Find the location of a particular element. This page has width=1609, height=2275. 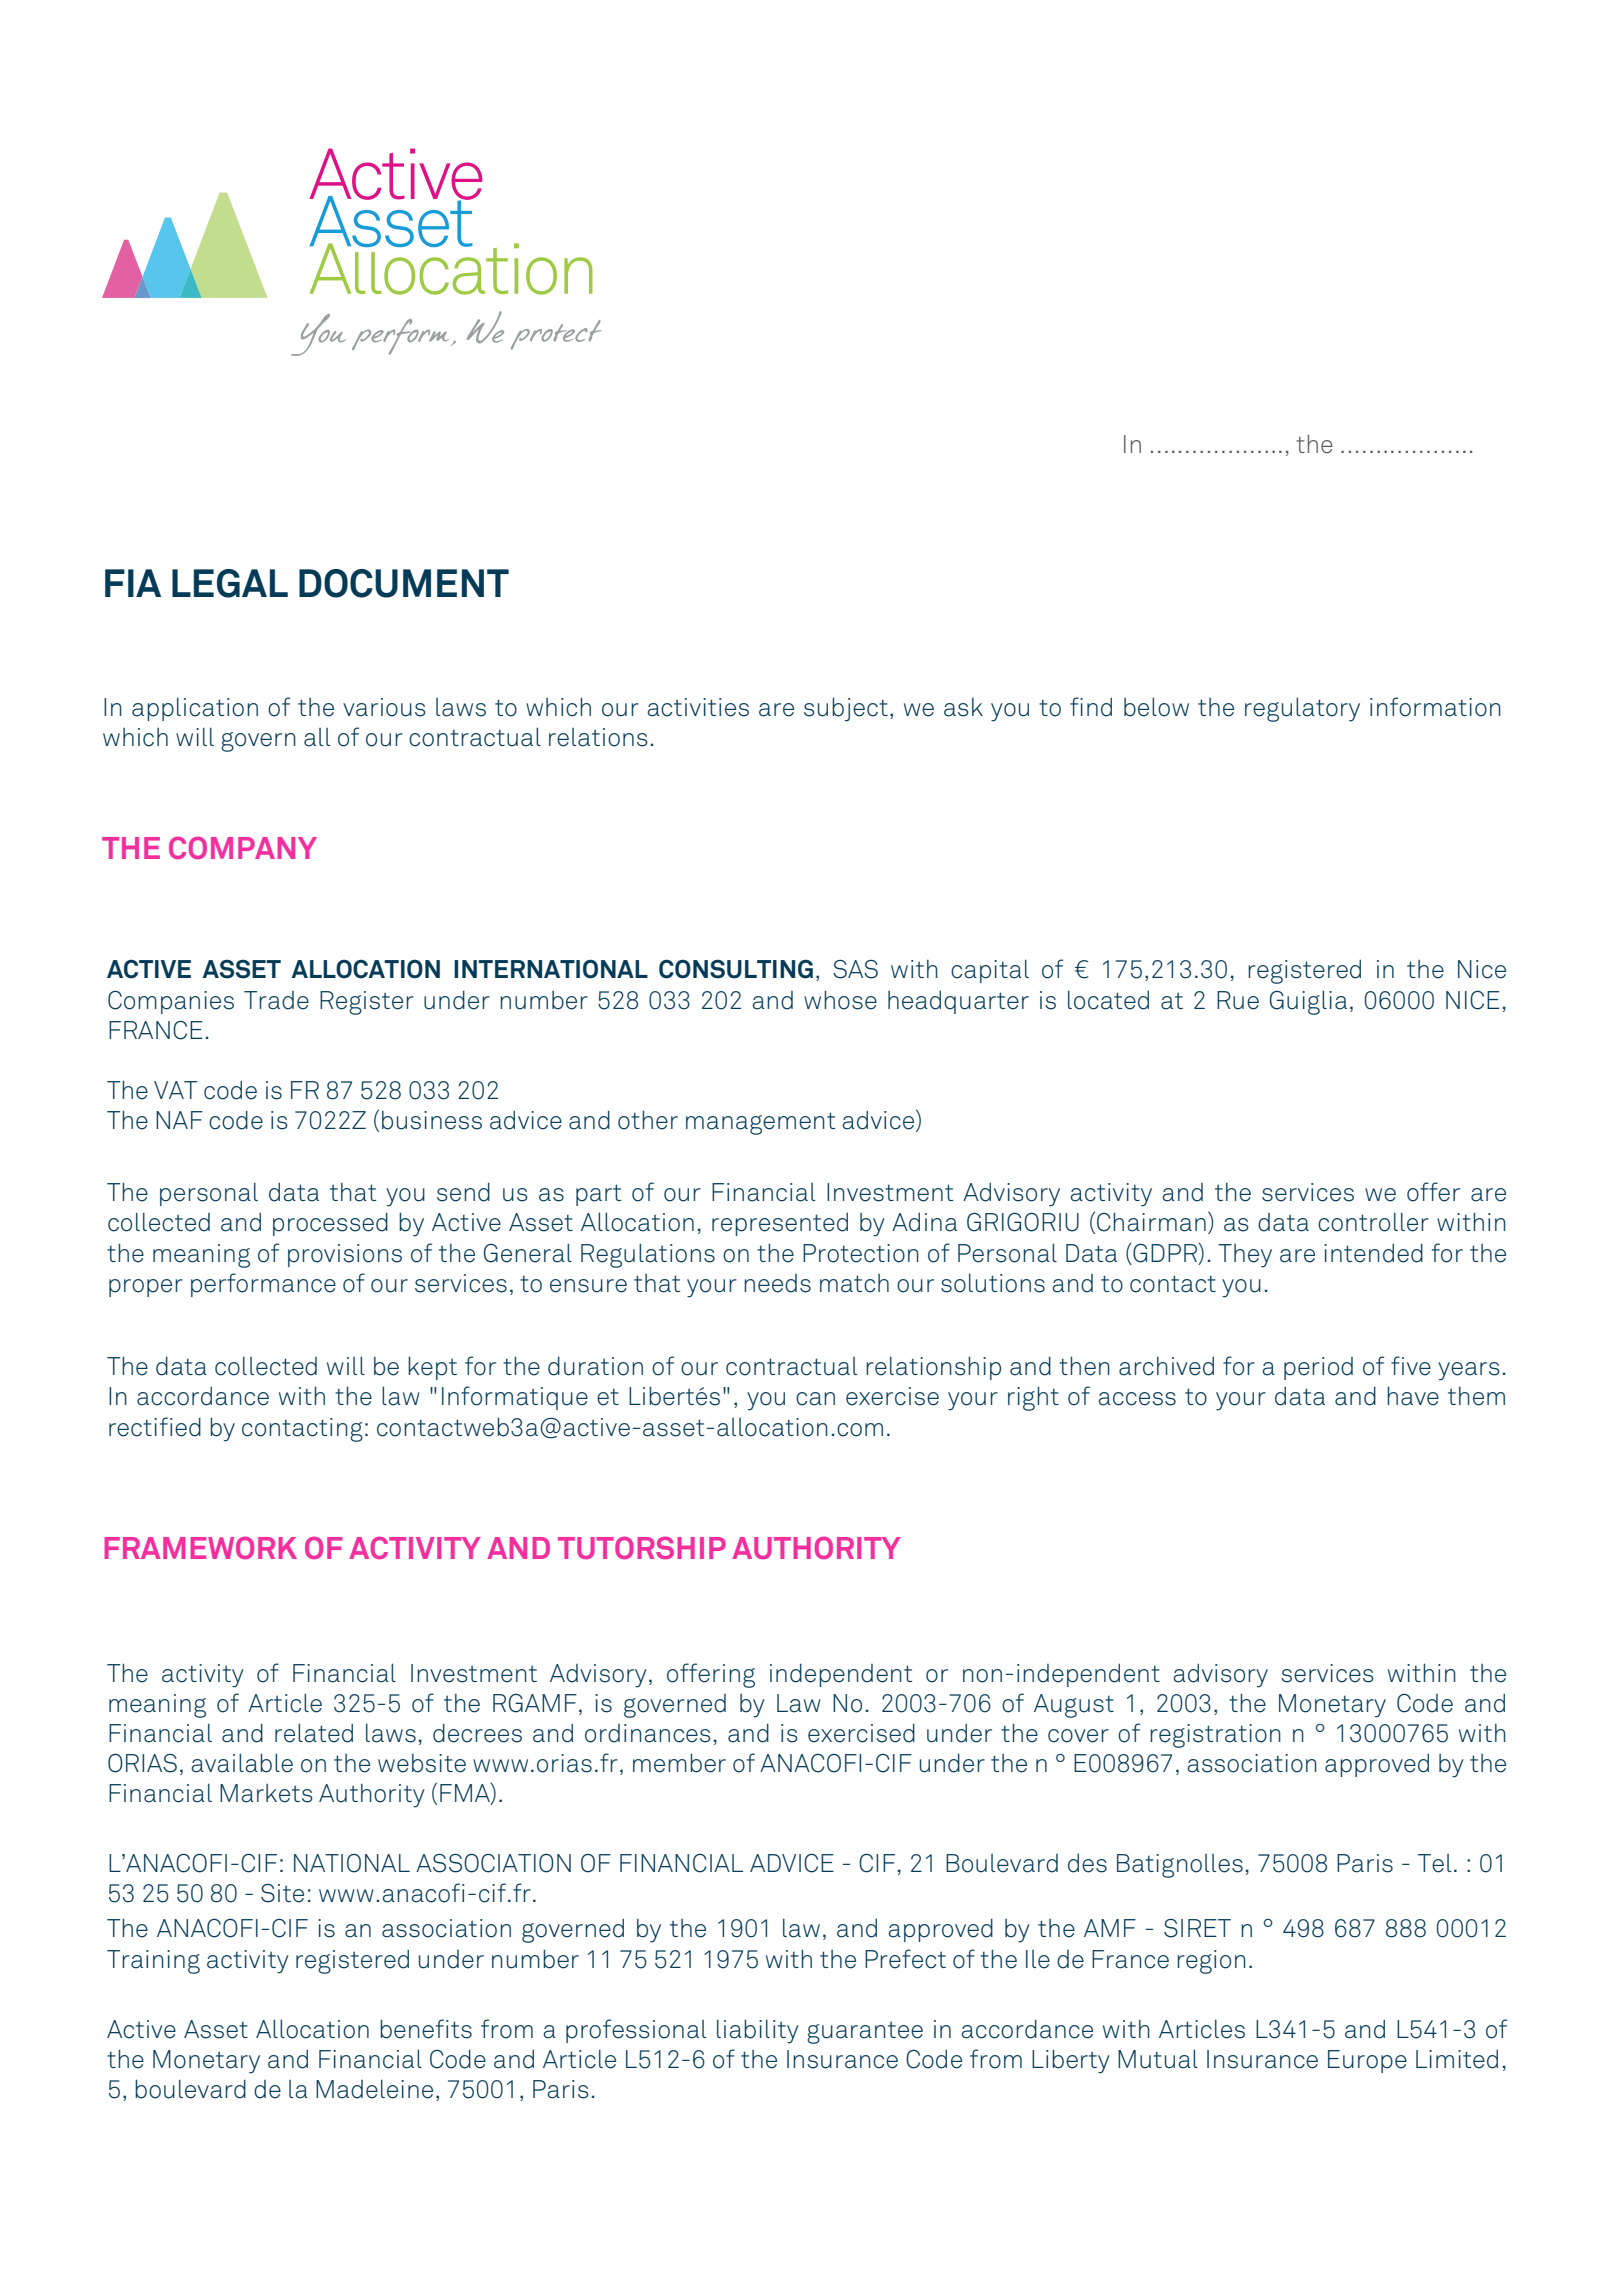

period is located at coordinates (1318, 1368).
